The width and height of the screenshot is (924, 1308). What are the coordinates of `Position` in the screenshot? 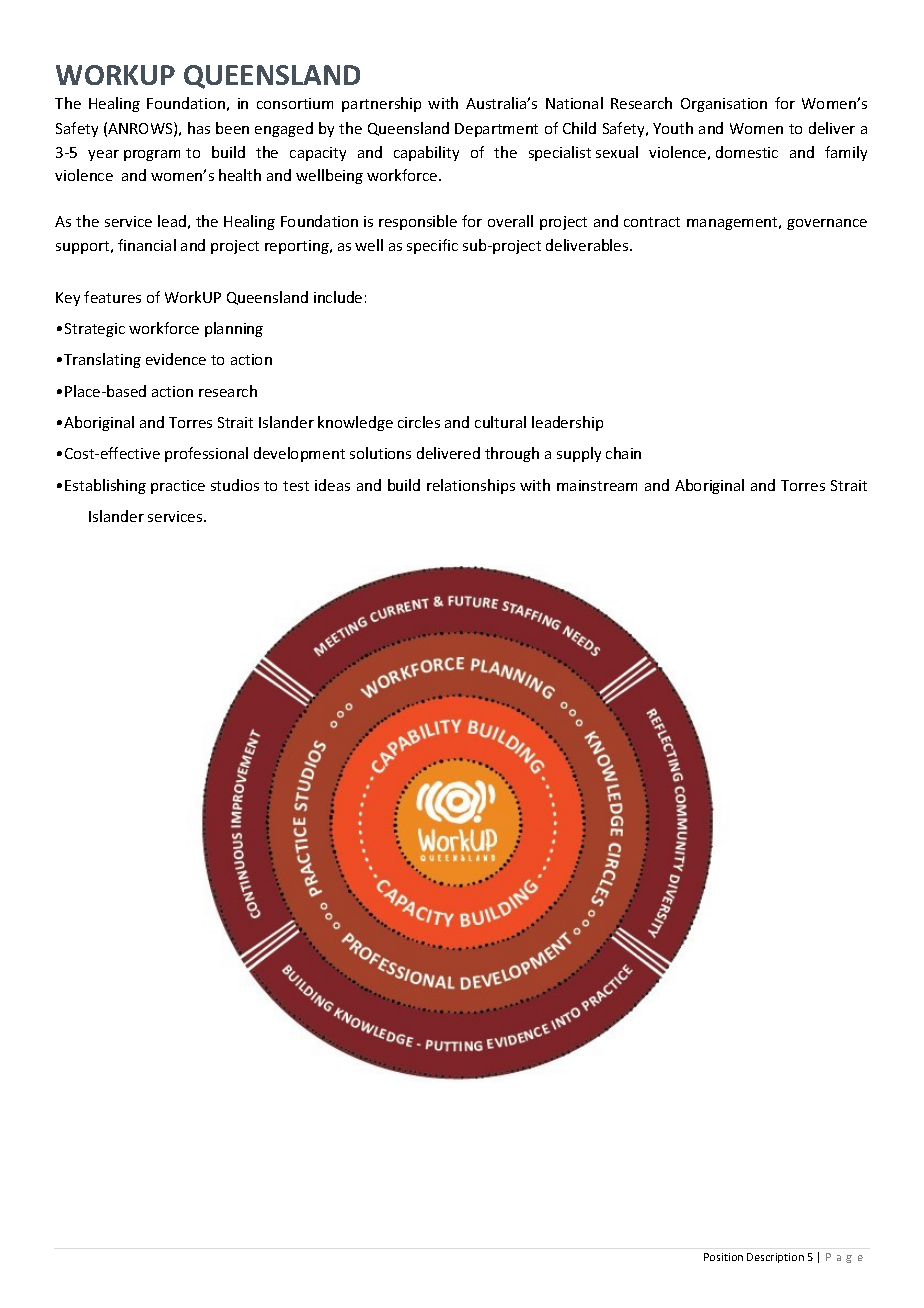 It's located at (723, 1257).
